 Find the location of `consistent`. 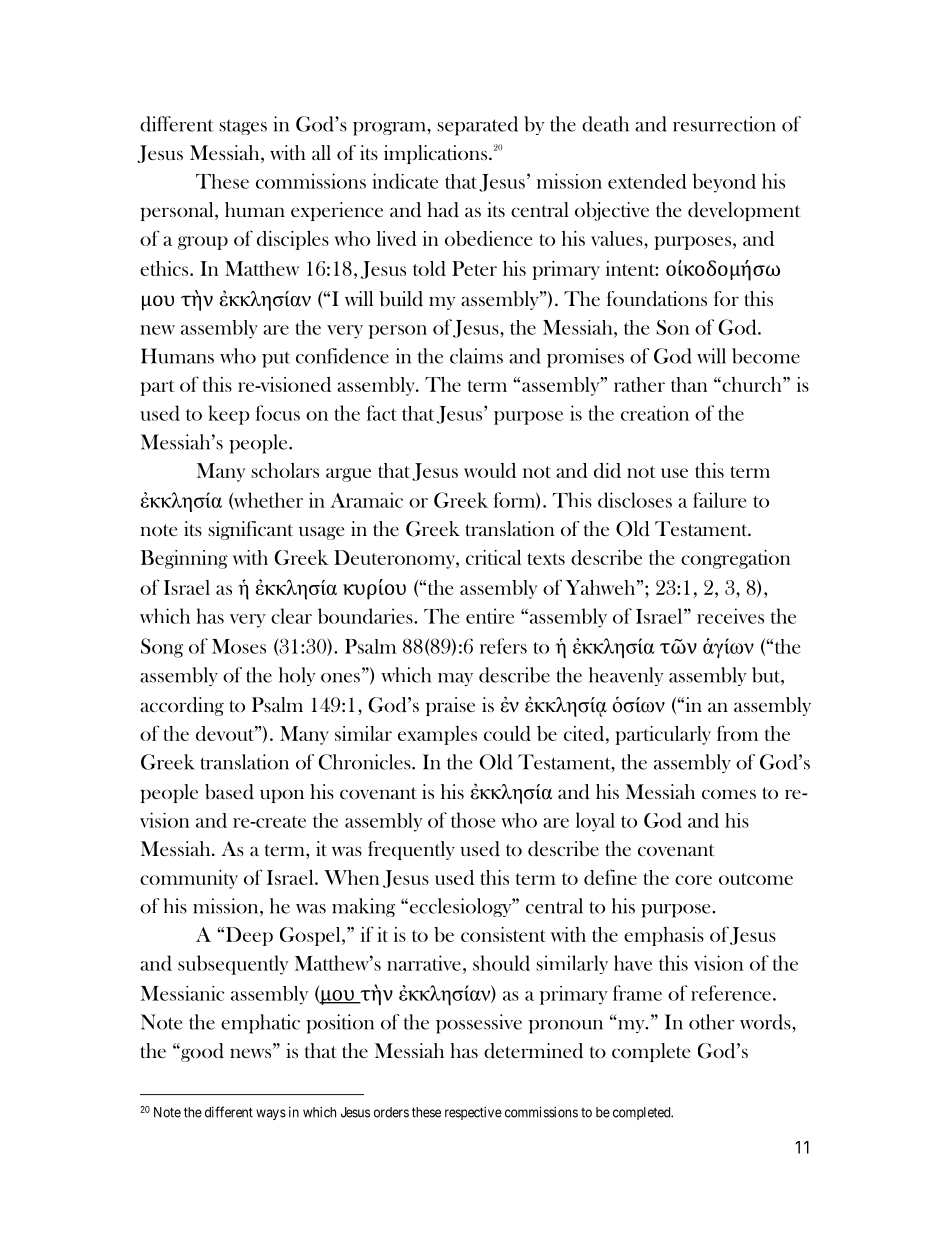

consistent is located at coordinates (503, 934).
